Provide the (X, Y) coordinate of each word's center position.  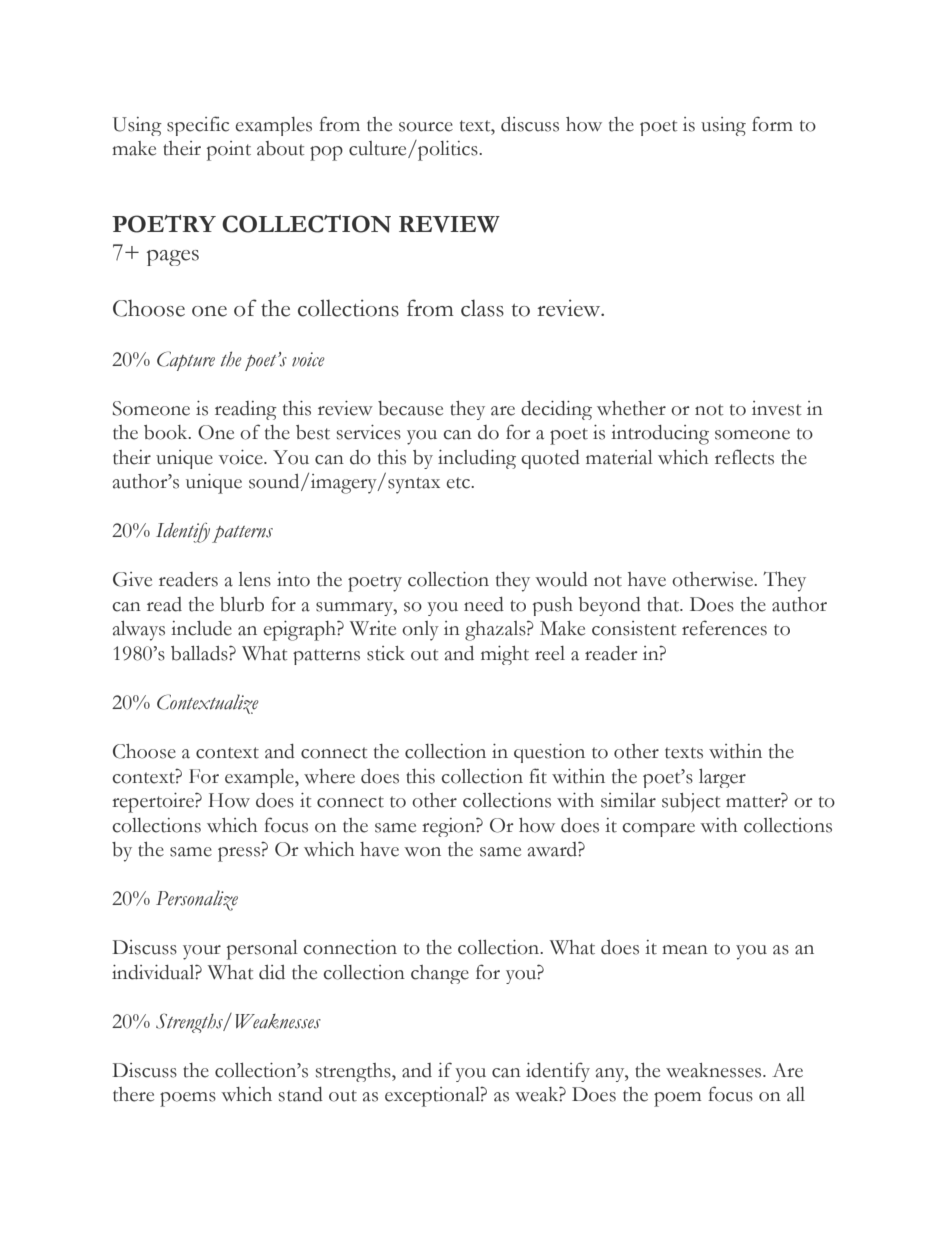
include (201, 628)
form (772, 124)
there (133, 1094)
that (664, 604)
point (229, 151)
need (484, 604)
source (426, 127)
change (440, 974)
